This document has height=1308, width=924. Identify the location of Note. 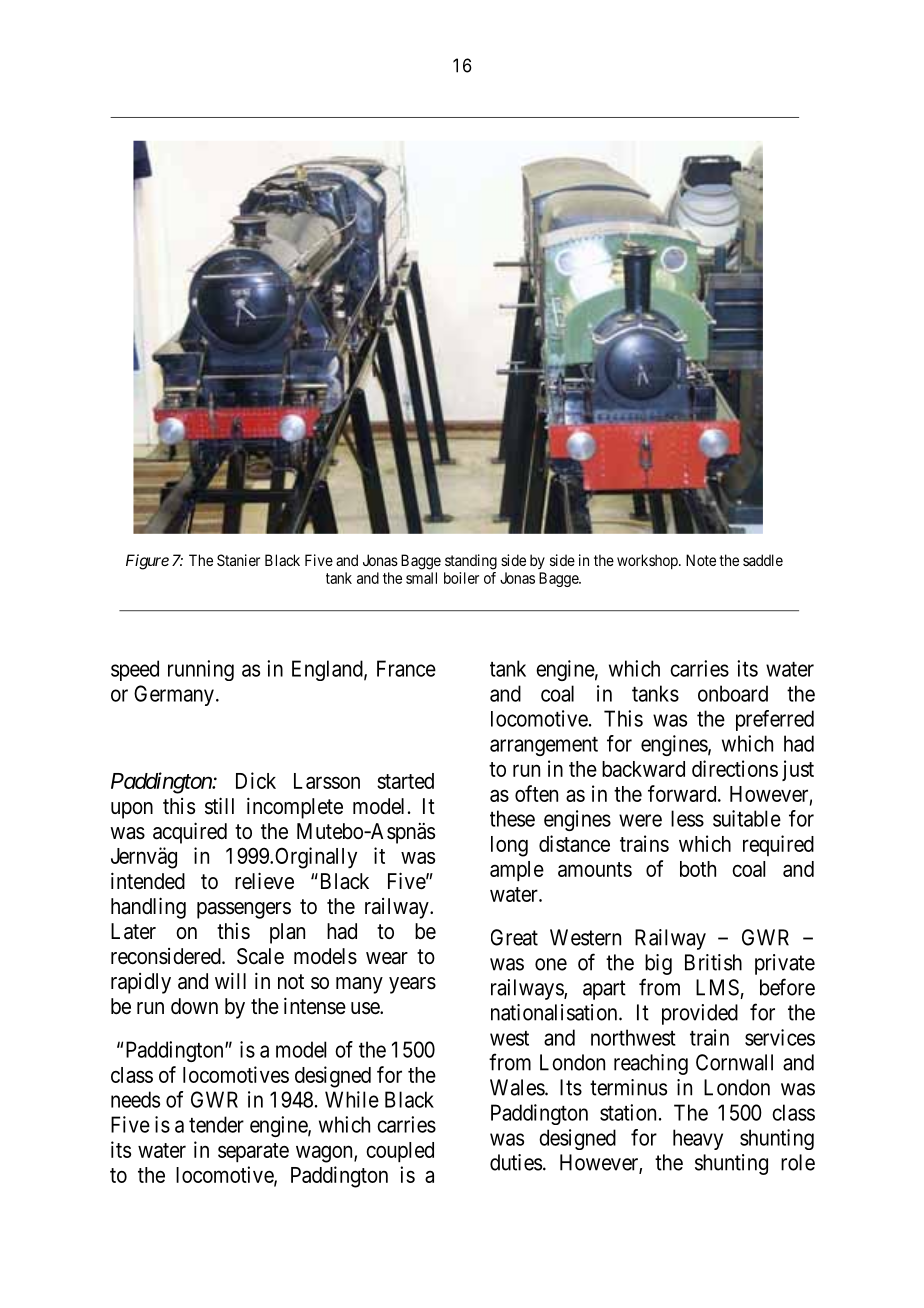
(701, 560).
